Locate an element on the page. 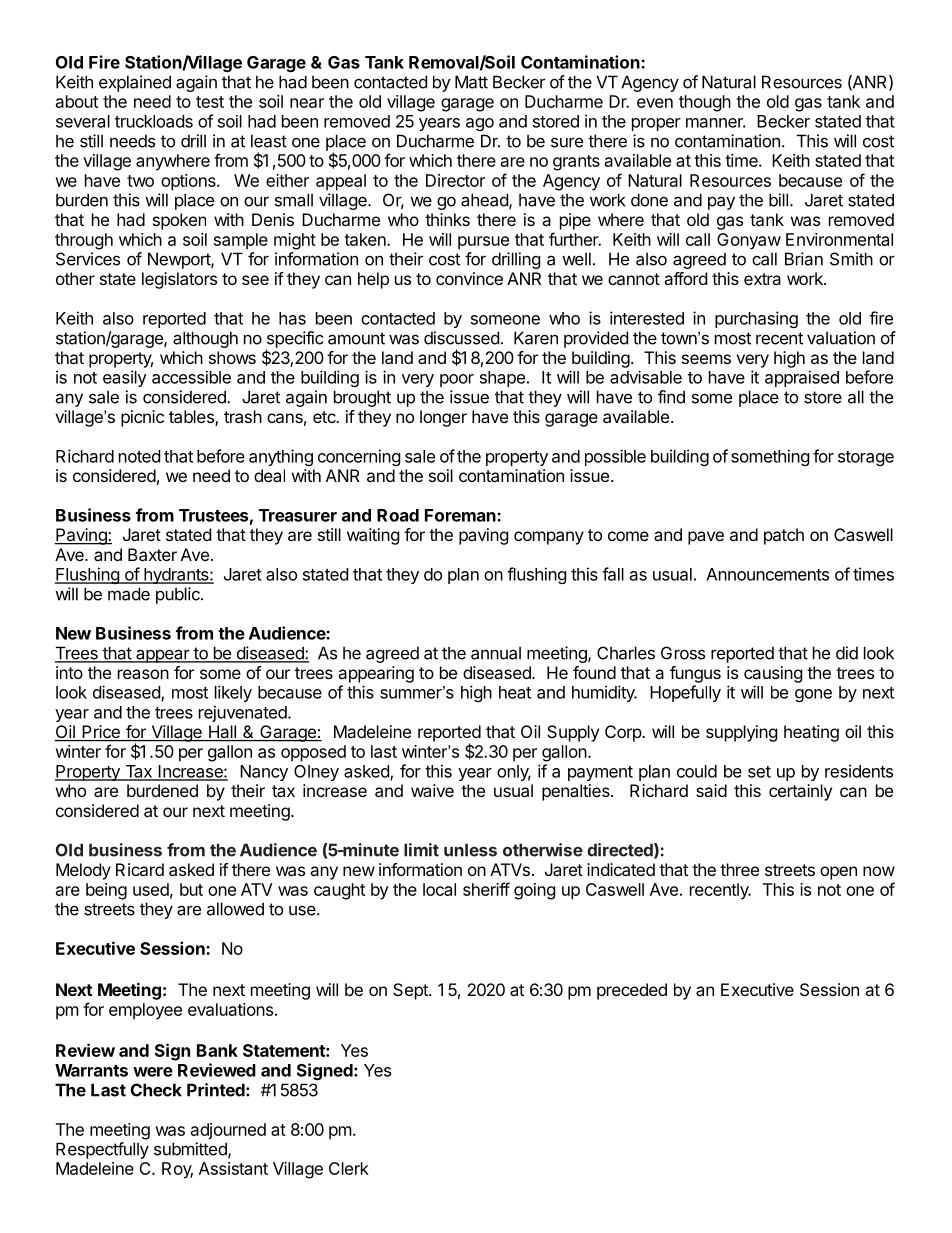  causing is located at coordinates (773, 674).
